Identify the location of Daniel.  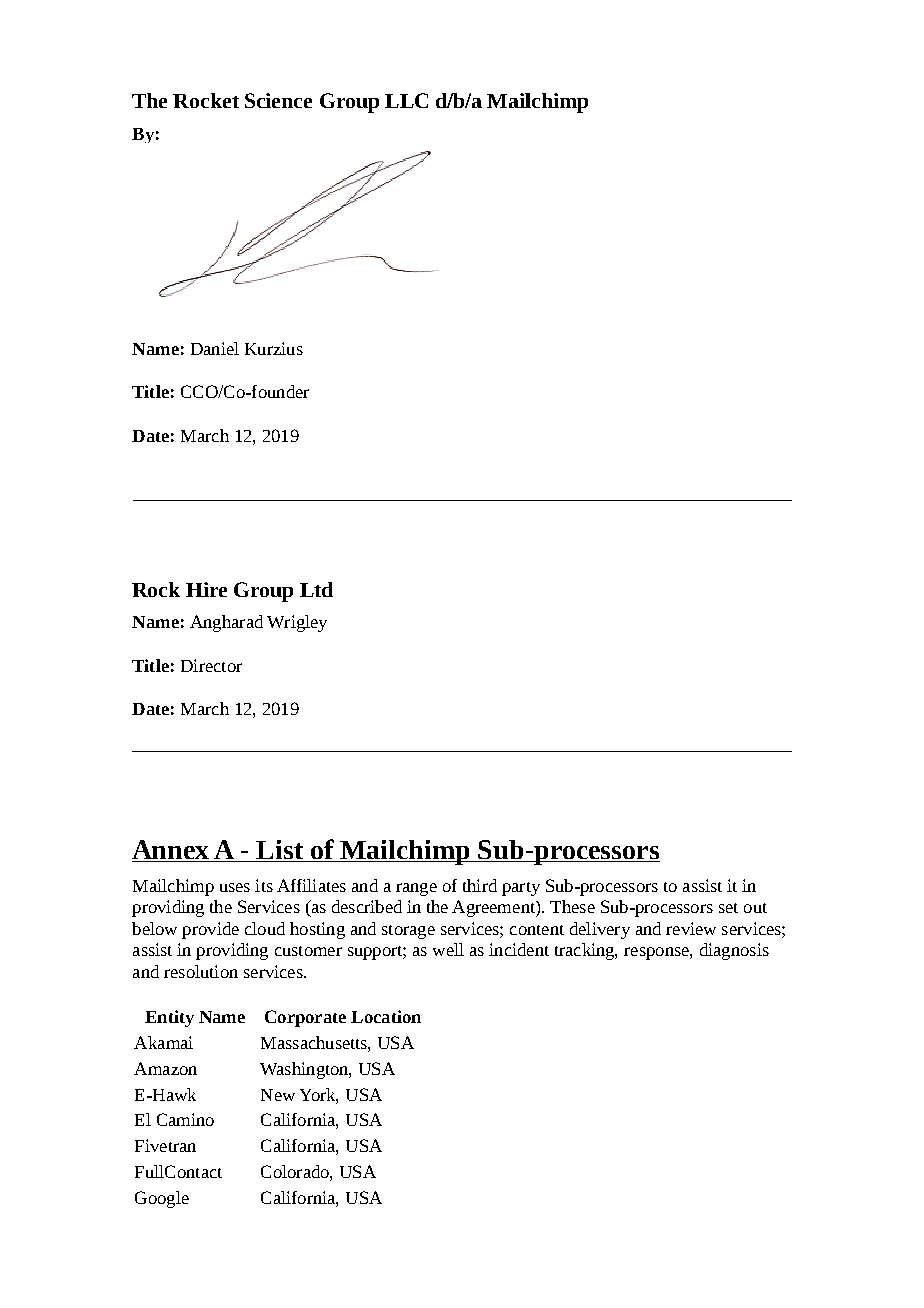
(215, 348).
